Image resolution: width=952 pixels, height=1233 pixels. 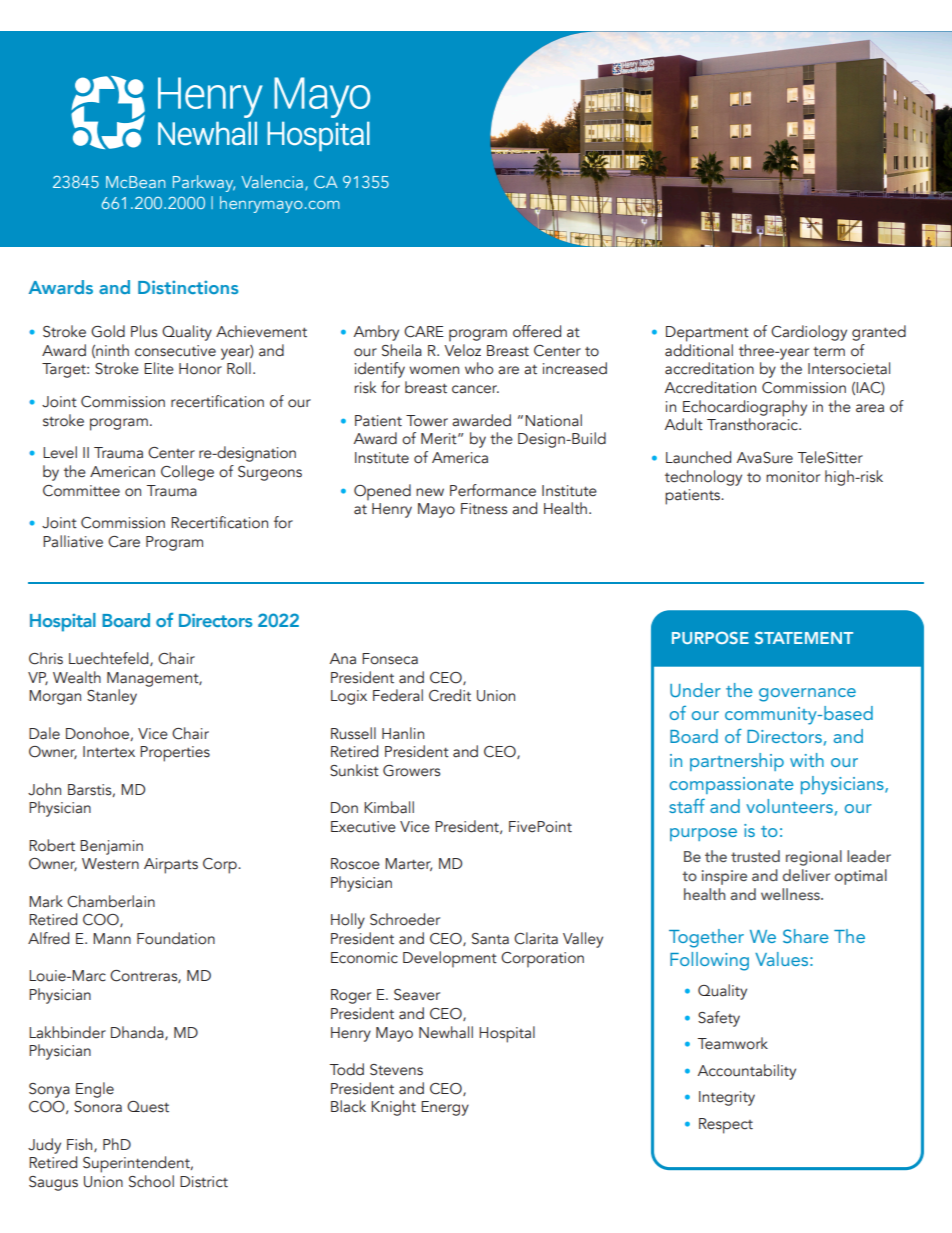 What do you see at coordinates (427, 421) in the screenshot?
I see `Tower` at bounding box center [427, 421].
